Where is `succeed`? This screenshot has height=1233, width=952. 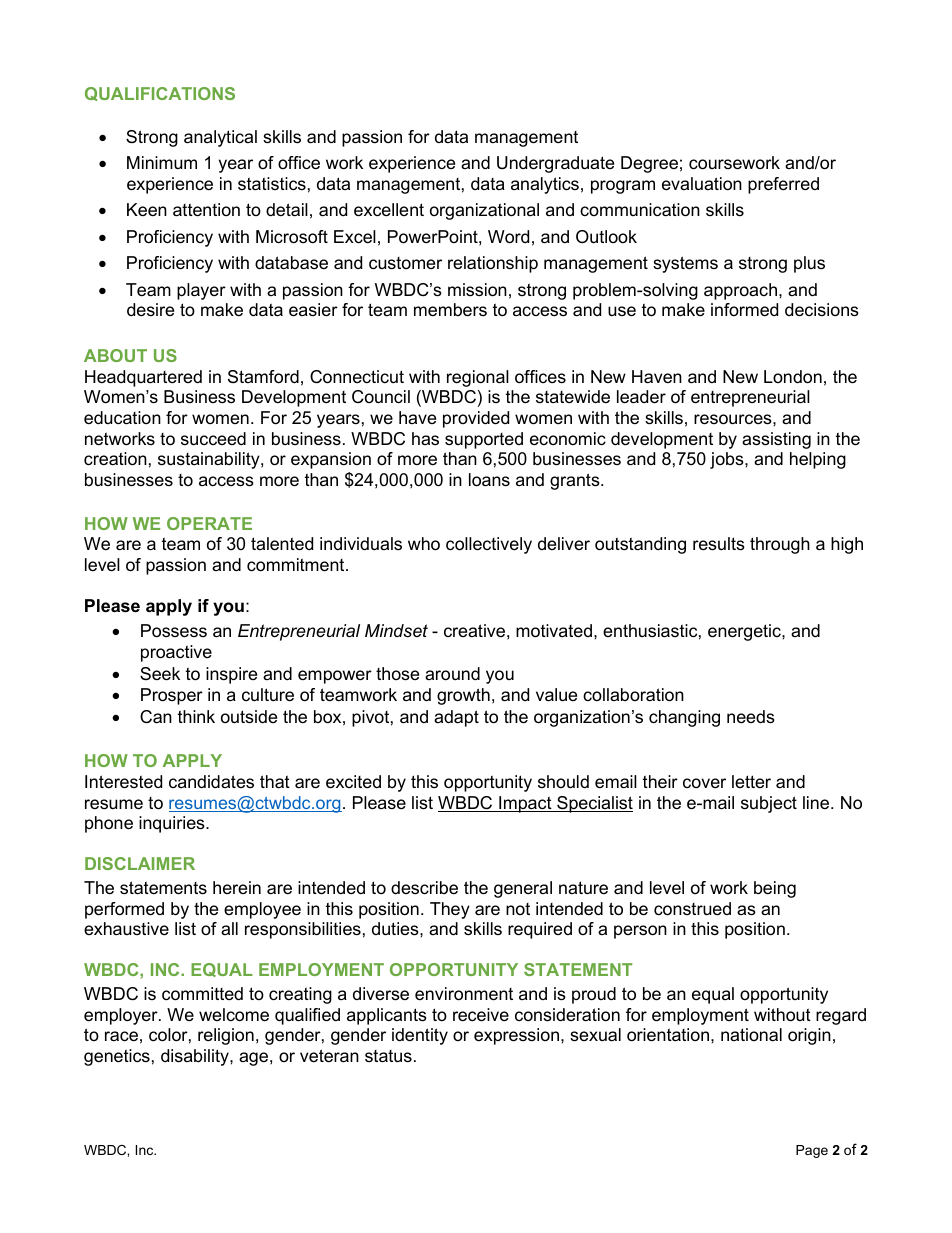 succeed is located at coordinates (213, 439).
